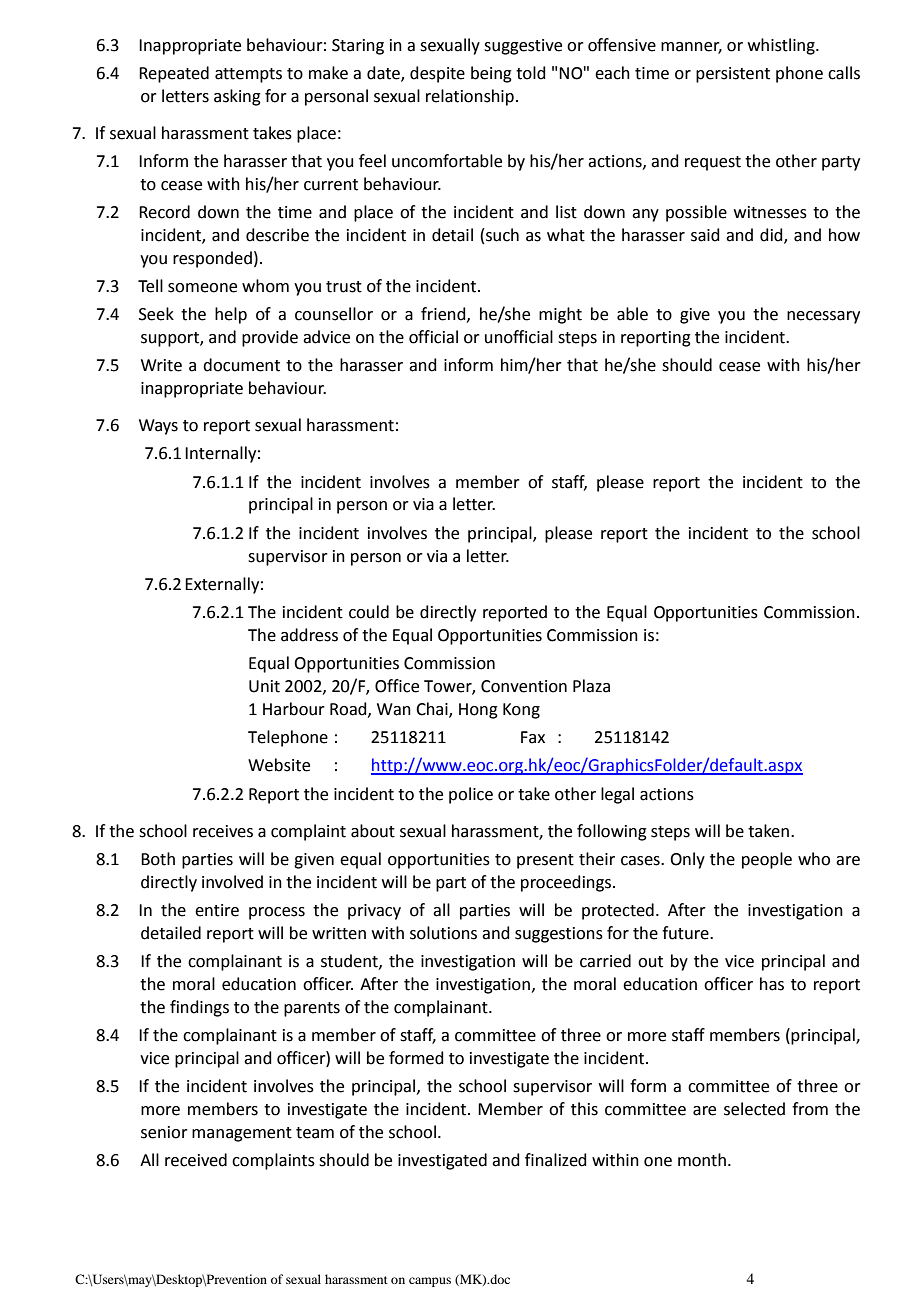  I want to click on received, so click(196, 1160).
